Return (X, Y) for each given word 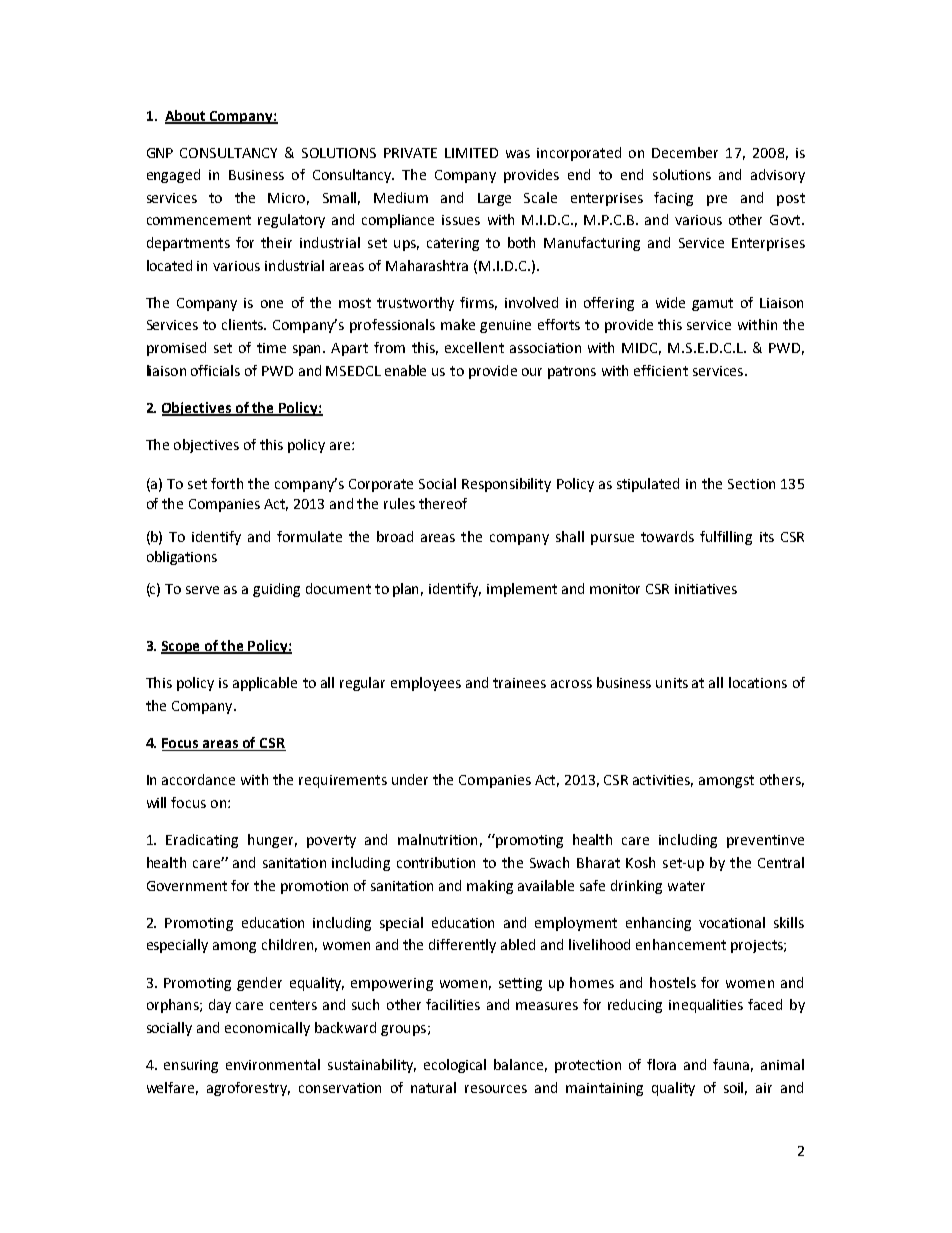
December (685, 152)
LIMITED (471, 153)
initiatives (706, 589)
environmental (273, 1064)
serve (202, 590)
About (186, 116)
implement (522, 590)
